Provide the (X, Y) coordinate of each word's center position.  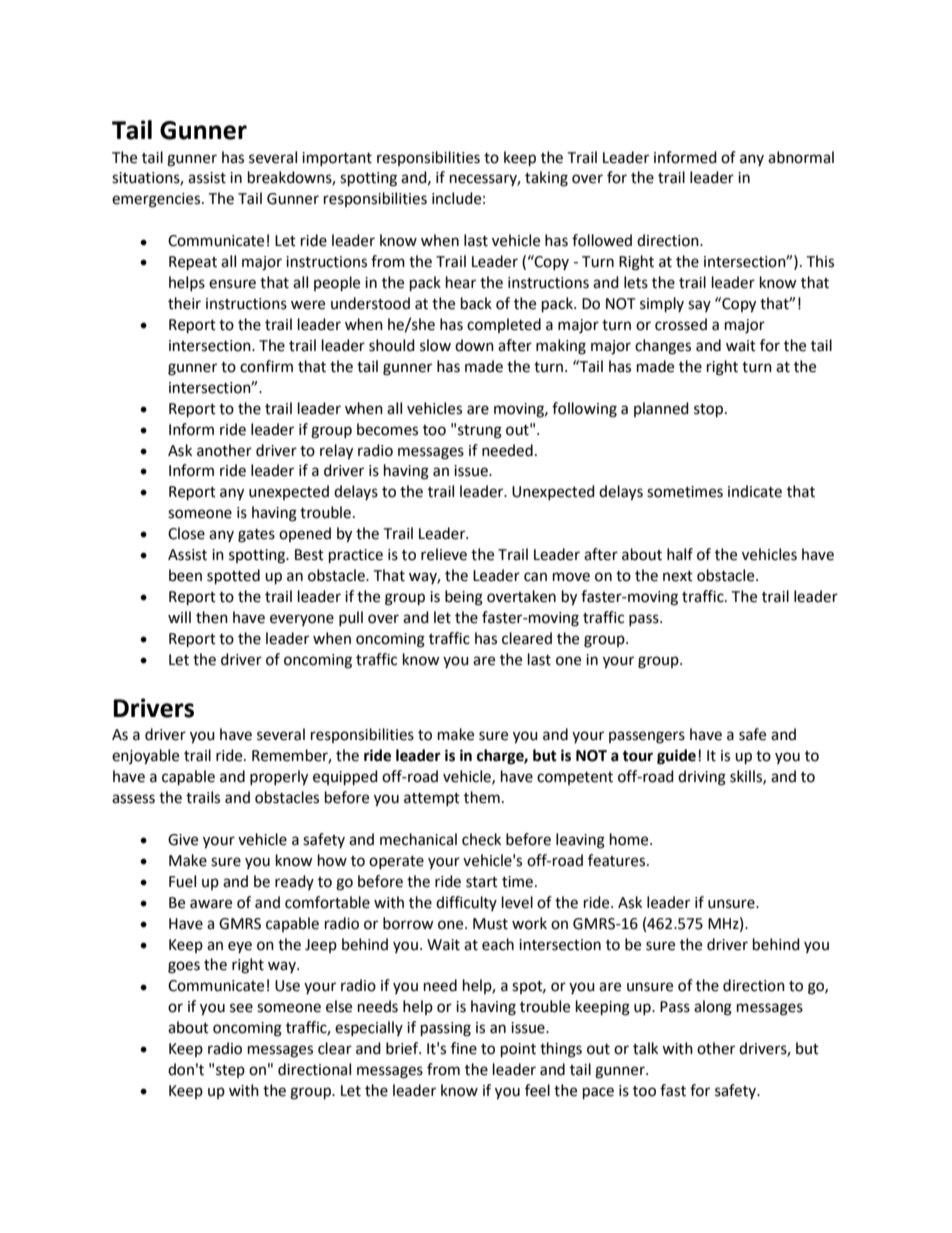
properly (279, 778)
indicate (755, 491)
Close (186, 533)
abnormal (801, 157)
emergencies (157, 200)
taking (546, 179)
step (230, 1071)
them (482, 797)
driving (702, 778)
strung (480, 432)
